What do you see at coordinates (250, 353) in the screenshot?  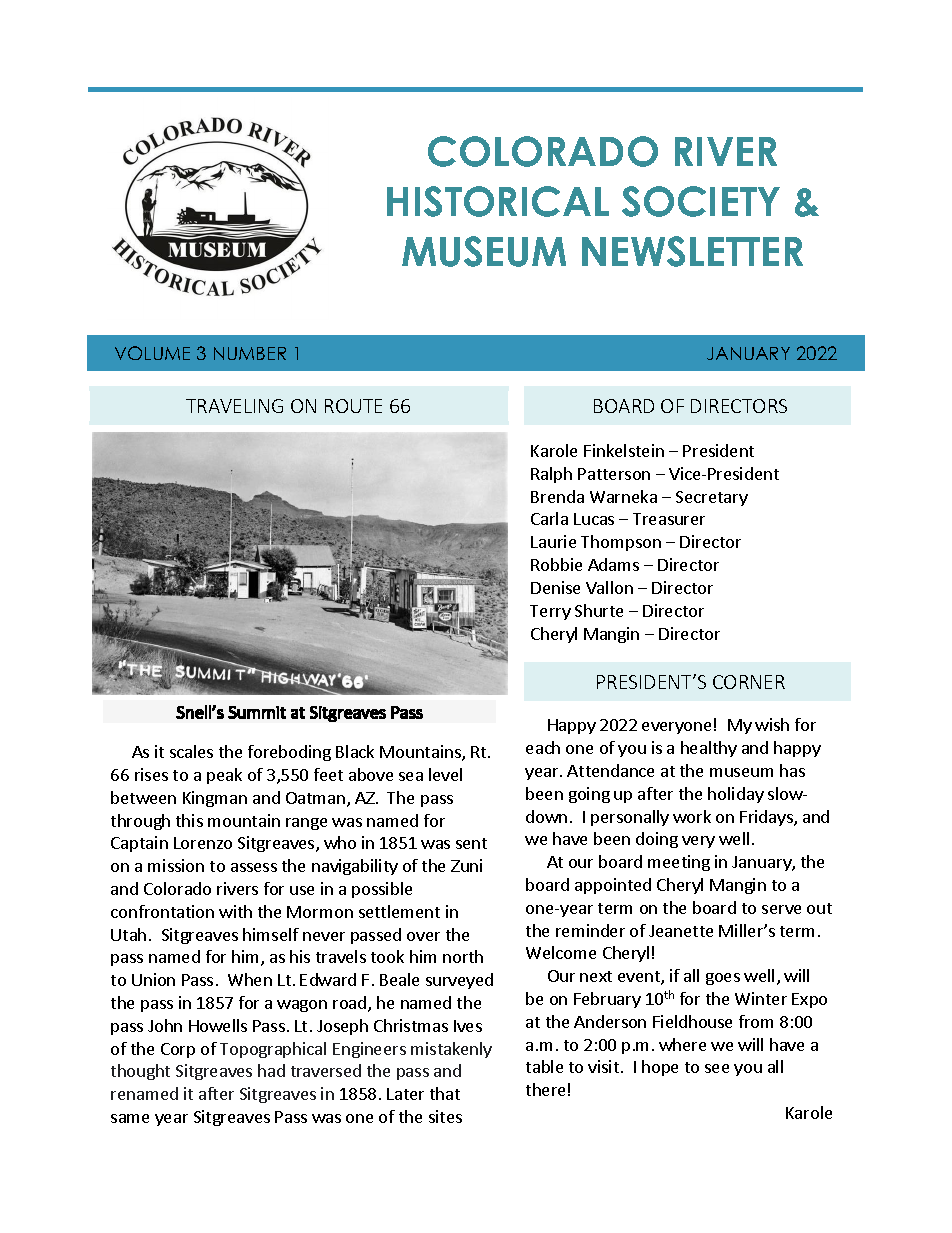 I see `NUMBER` at bounding box center [250, 353].
